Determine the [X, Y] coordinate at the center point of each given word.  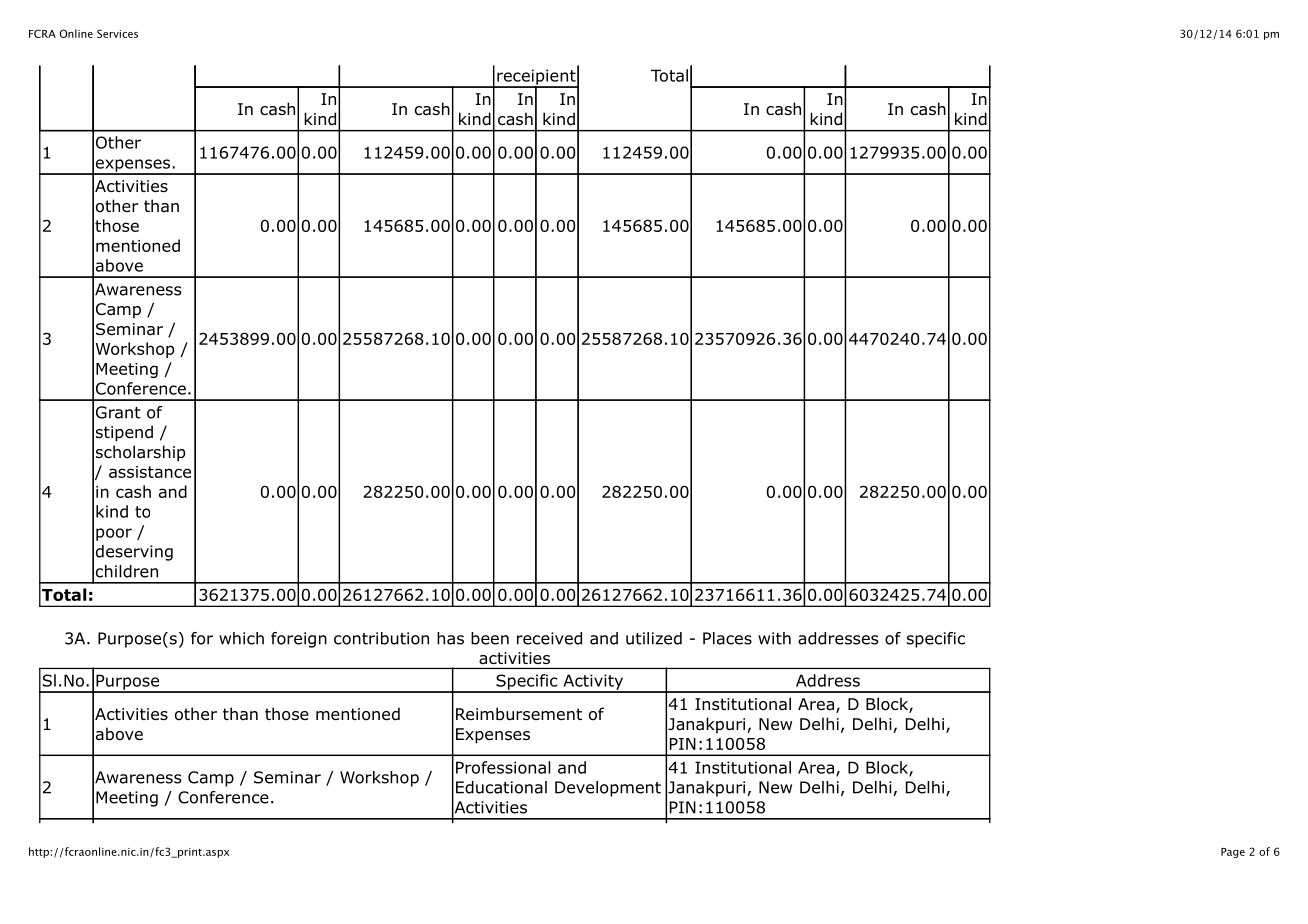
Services [117, 33]
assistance [150, 472]
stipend [124, 433]
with [774, 638]
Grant [118, 412]
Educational [501, 787]
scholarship [141, 453]
